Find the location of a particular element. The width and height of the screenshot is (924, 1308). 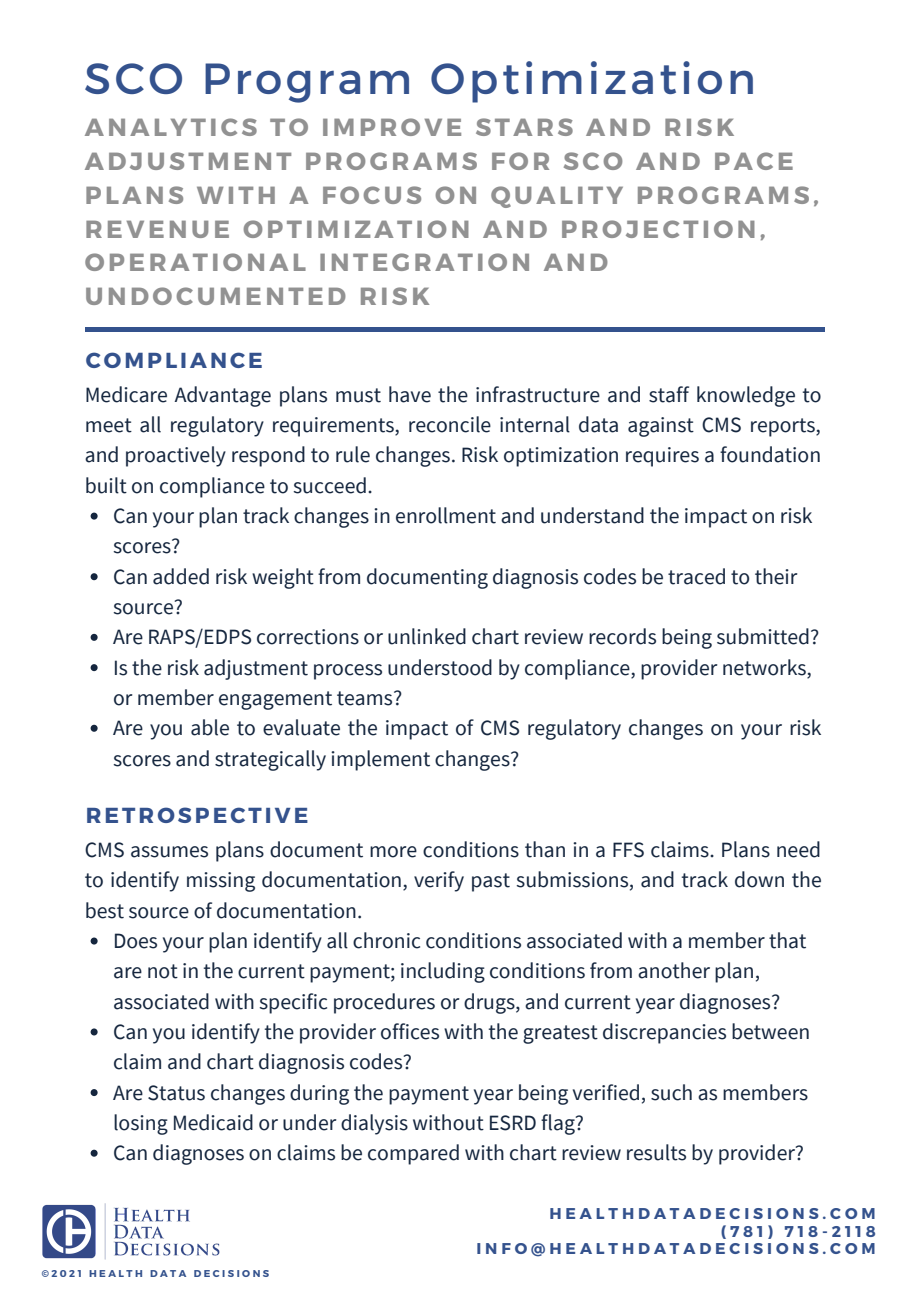

Medicaid is located at coordinates (213, 1122).
